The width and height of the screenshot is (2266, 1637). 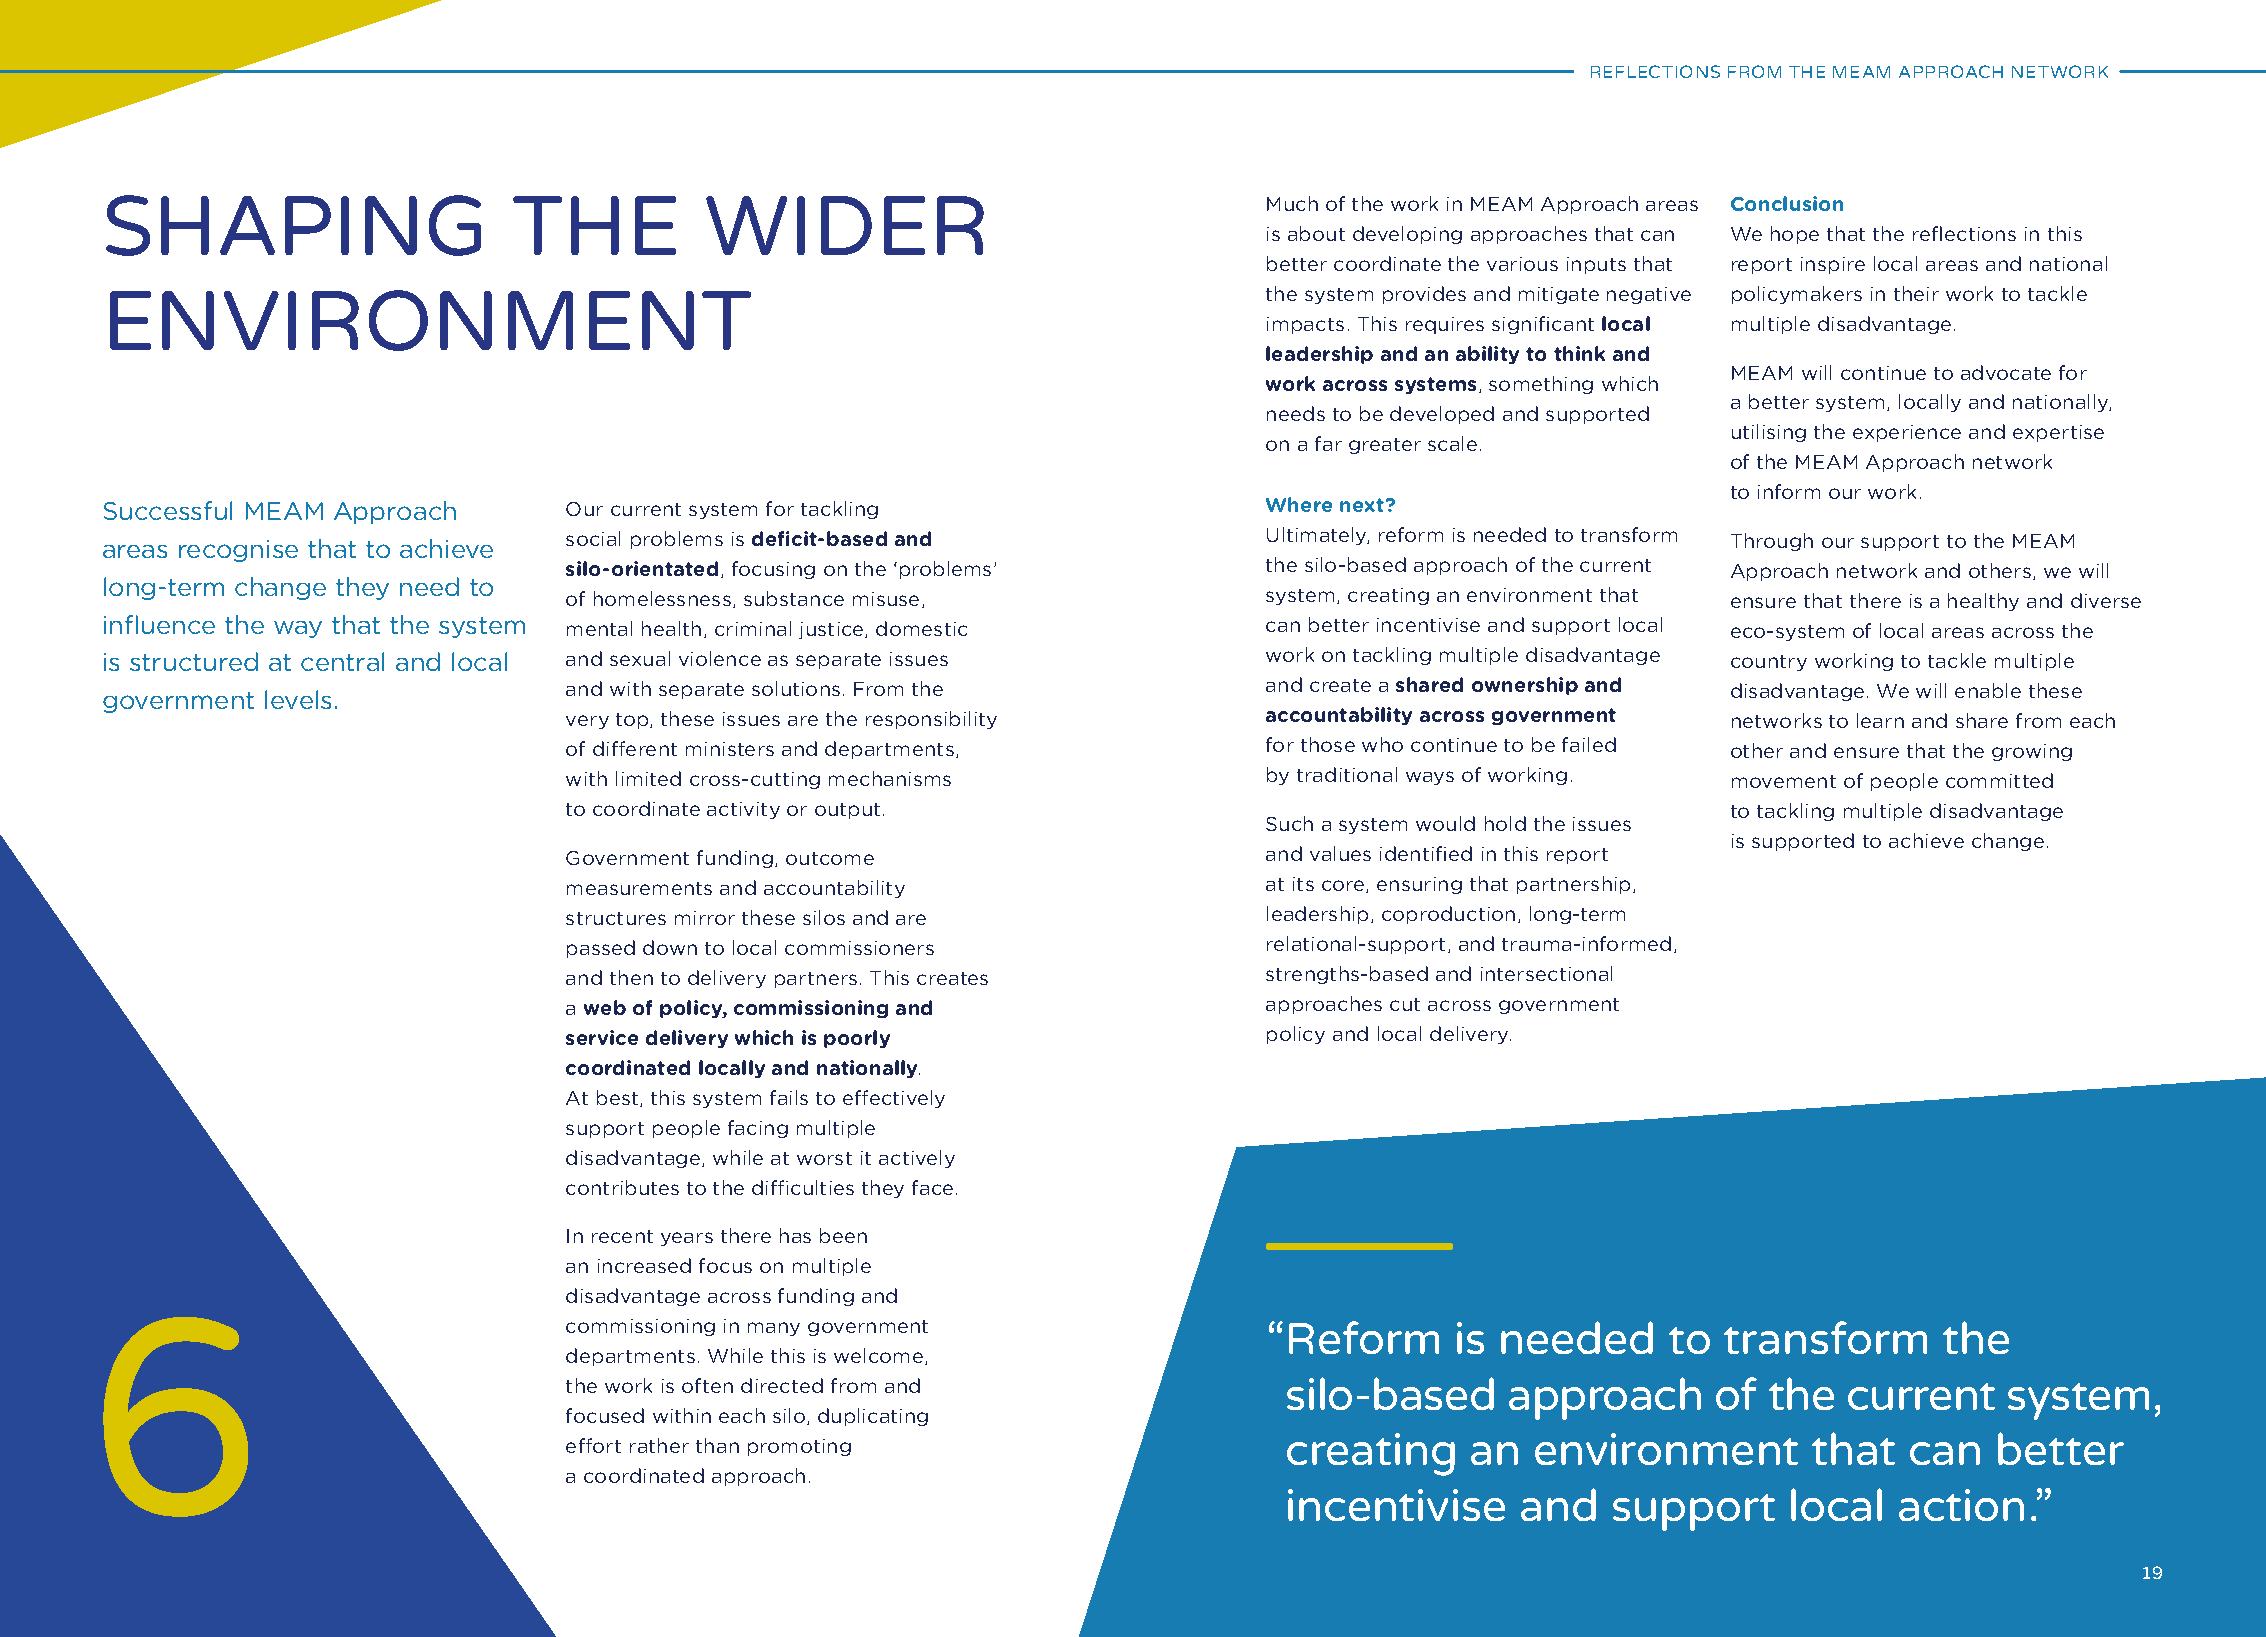 I want to click on SHAPING, so click(x=293, y=225).
